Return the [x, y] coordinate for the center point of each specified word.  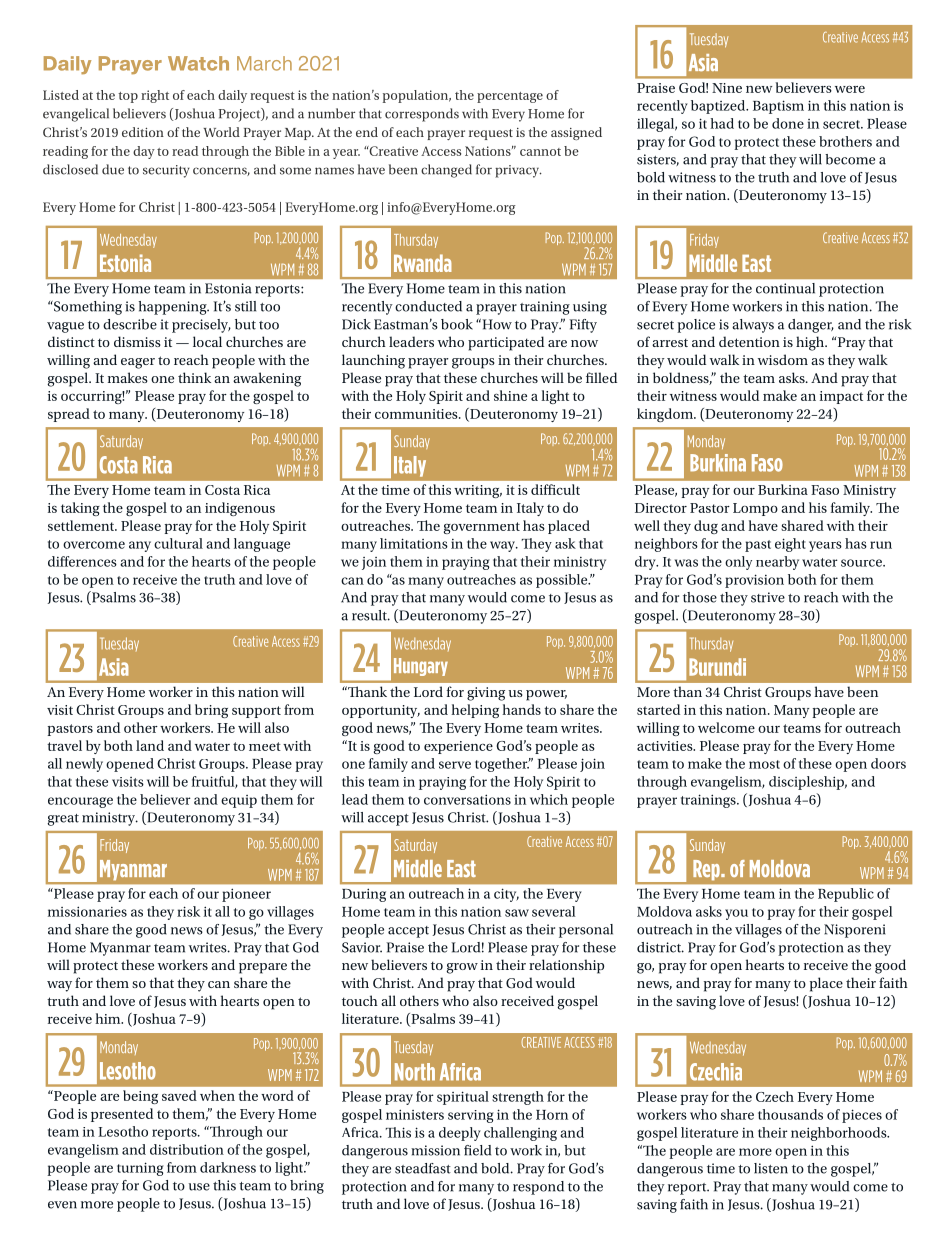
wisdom [783, 359]
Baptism [778, 107]
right [155, 96]
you [736, 914]
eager [138, 363]
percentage [510, 97]
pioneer [246, 895]
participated [506, 343]
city [506, 895]
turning [140, 1169]
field [477, 1150]
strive [768, 597]
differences [82, 561]
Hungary [421, 667]
